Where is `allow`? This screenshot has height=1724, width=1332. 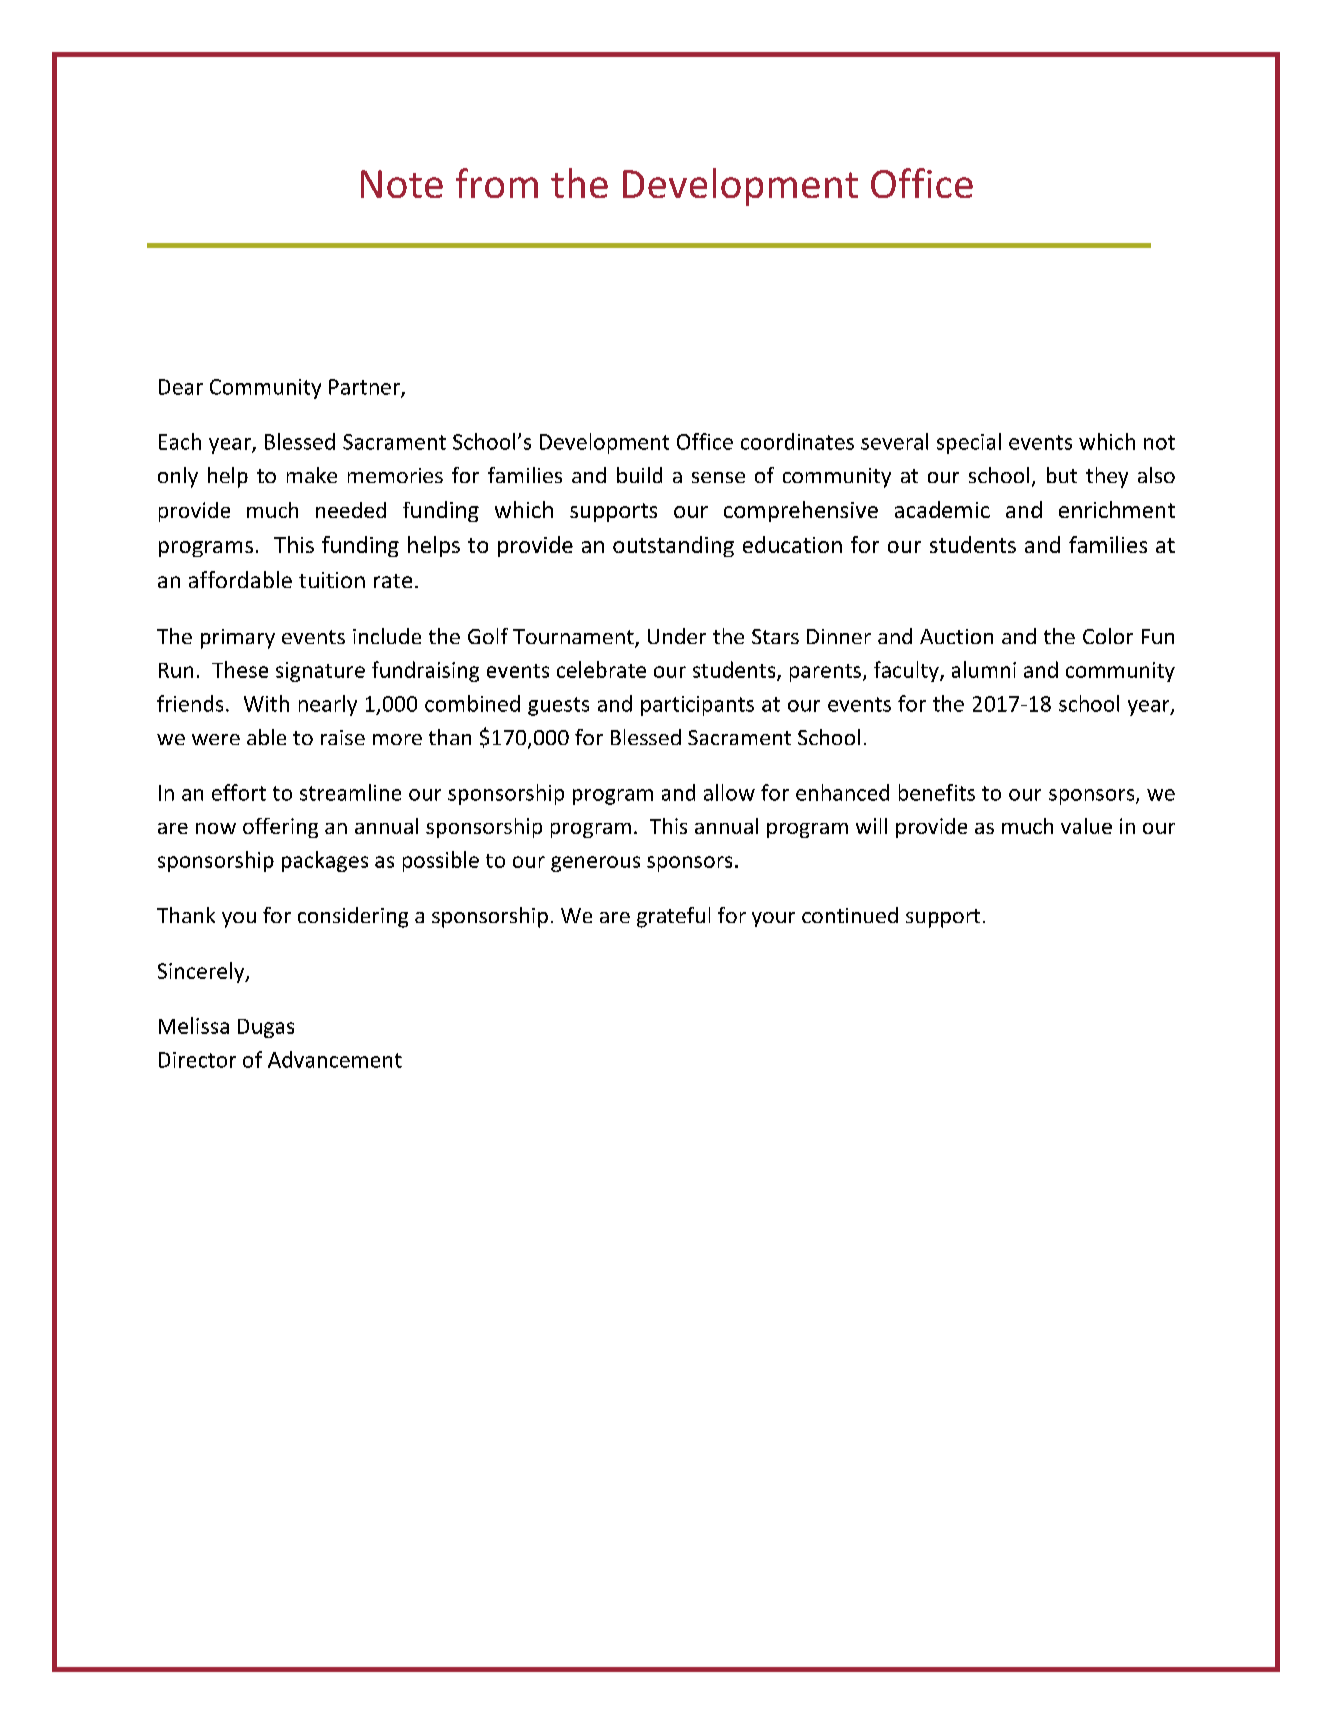 allow is located at coordinates (729, 792).
